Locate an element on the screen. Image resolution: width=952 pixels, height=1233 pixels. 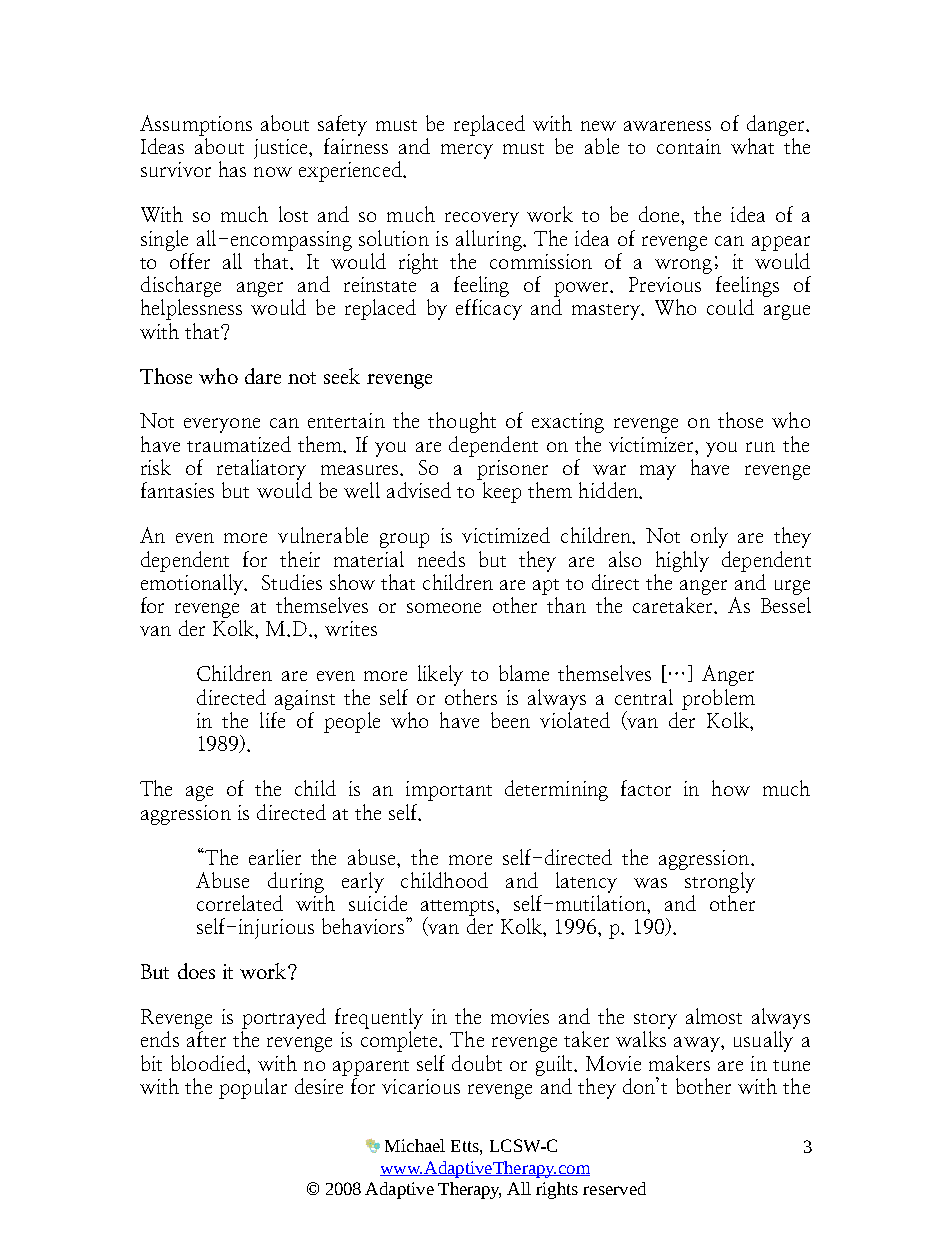
Michael is located at coordinates (415, 1145).
